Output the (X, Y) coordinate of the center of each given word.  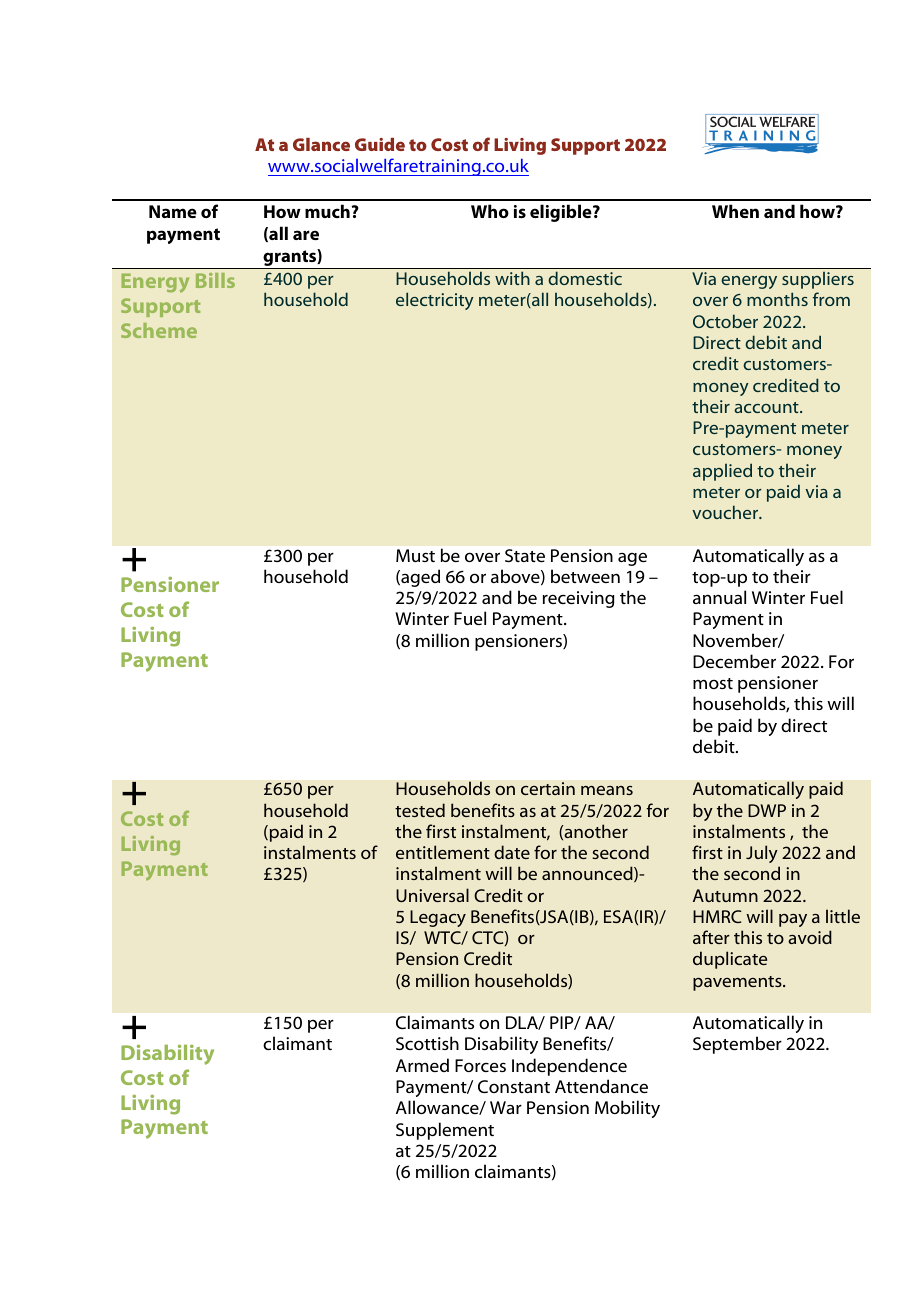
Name (173, 211)
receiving (579, 599)
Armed (422, 1065)
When (735, 211)
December (734, 661)
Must (415, 555)
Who (490, 211)
